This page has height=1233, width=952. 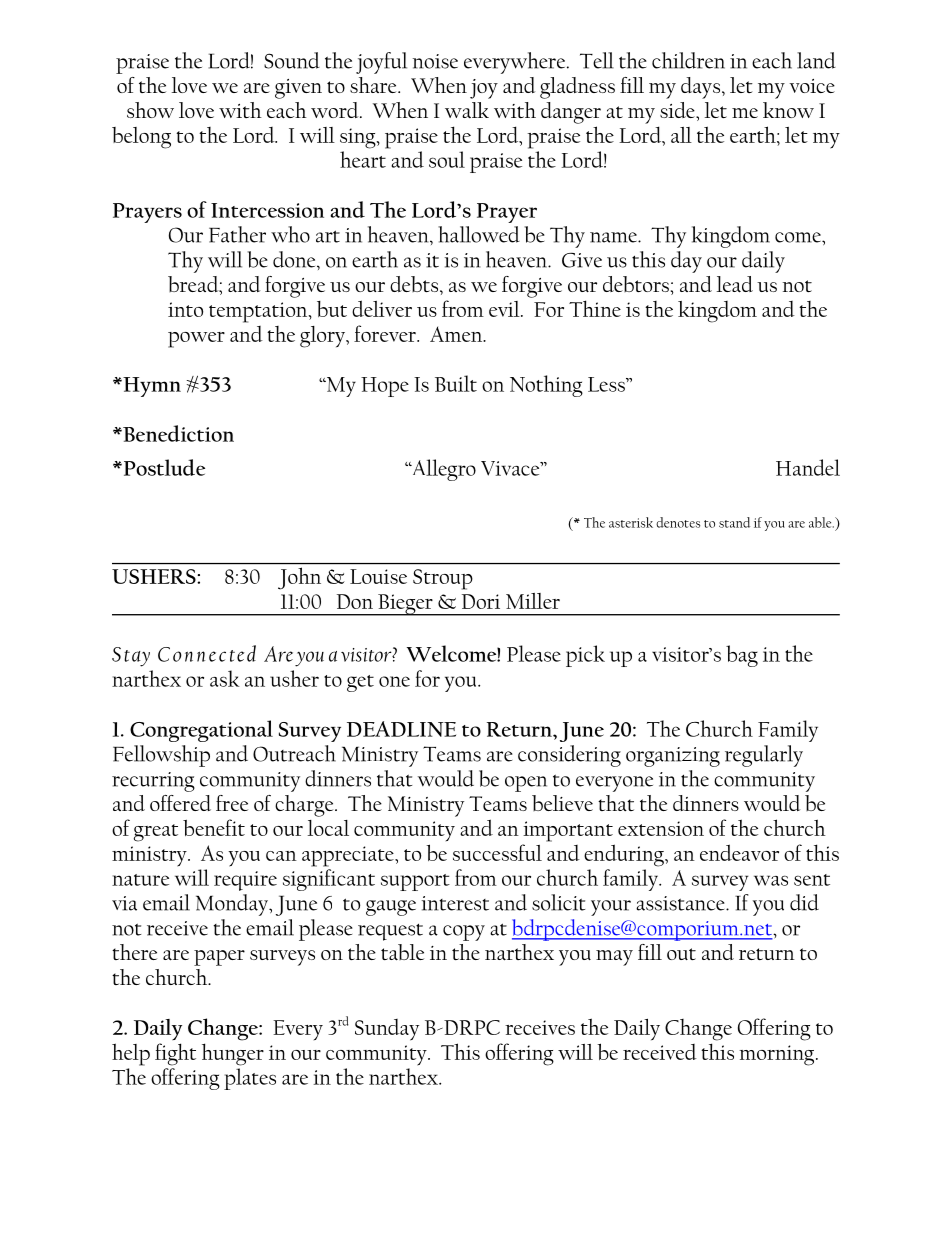 What do you see at coordinates (233, 1054) in the page?
I see `hunger` at bounding box center [233, 1054].
